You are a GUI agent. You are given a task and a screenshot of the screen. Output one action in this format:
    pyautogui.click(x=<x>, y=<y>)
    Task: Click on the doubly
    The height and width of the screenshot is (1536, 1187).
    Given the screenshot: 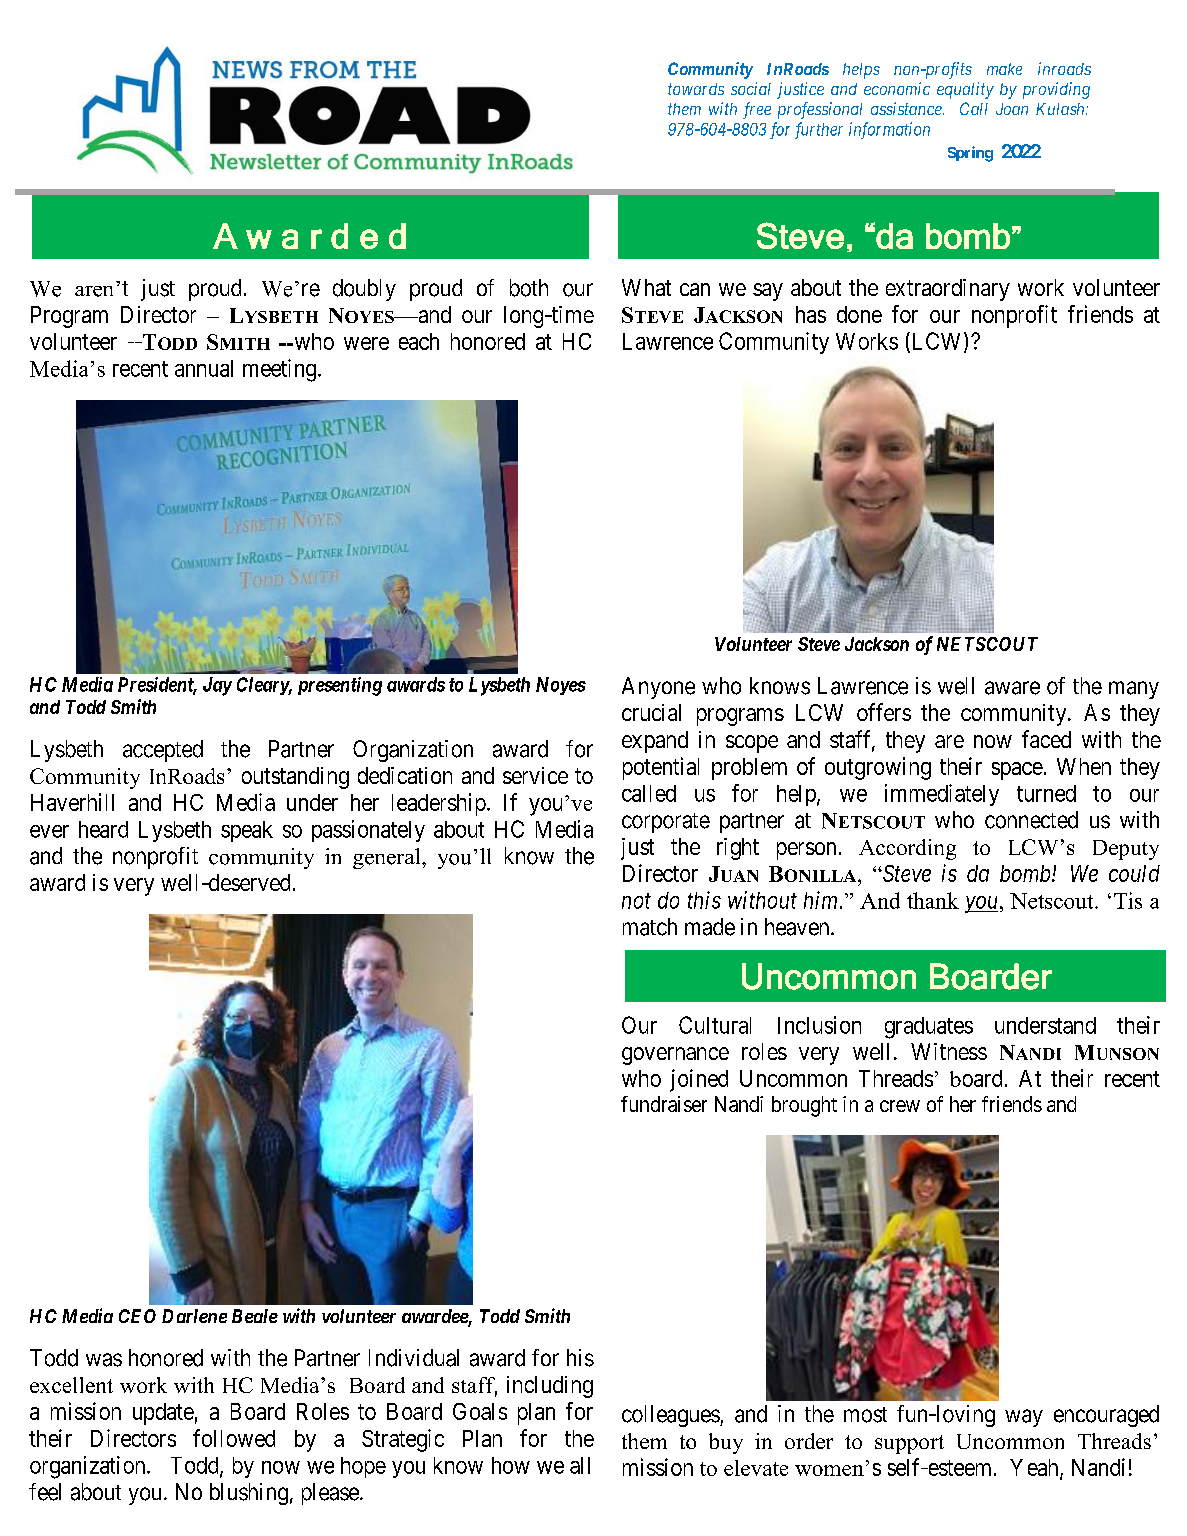 What is the action you would take?
    pyautogui.click(x=364, y=290)
